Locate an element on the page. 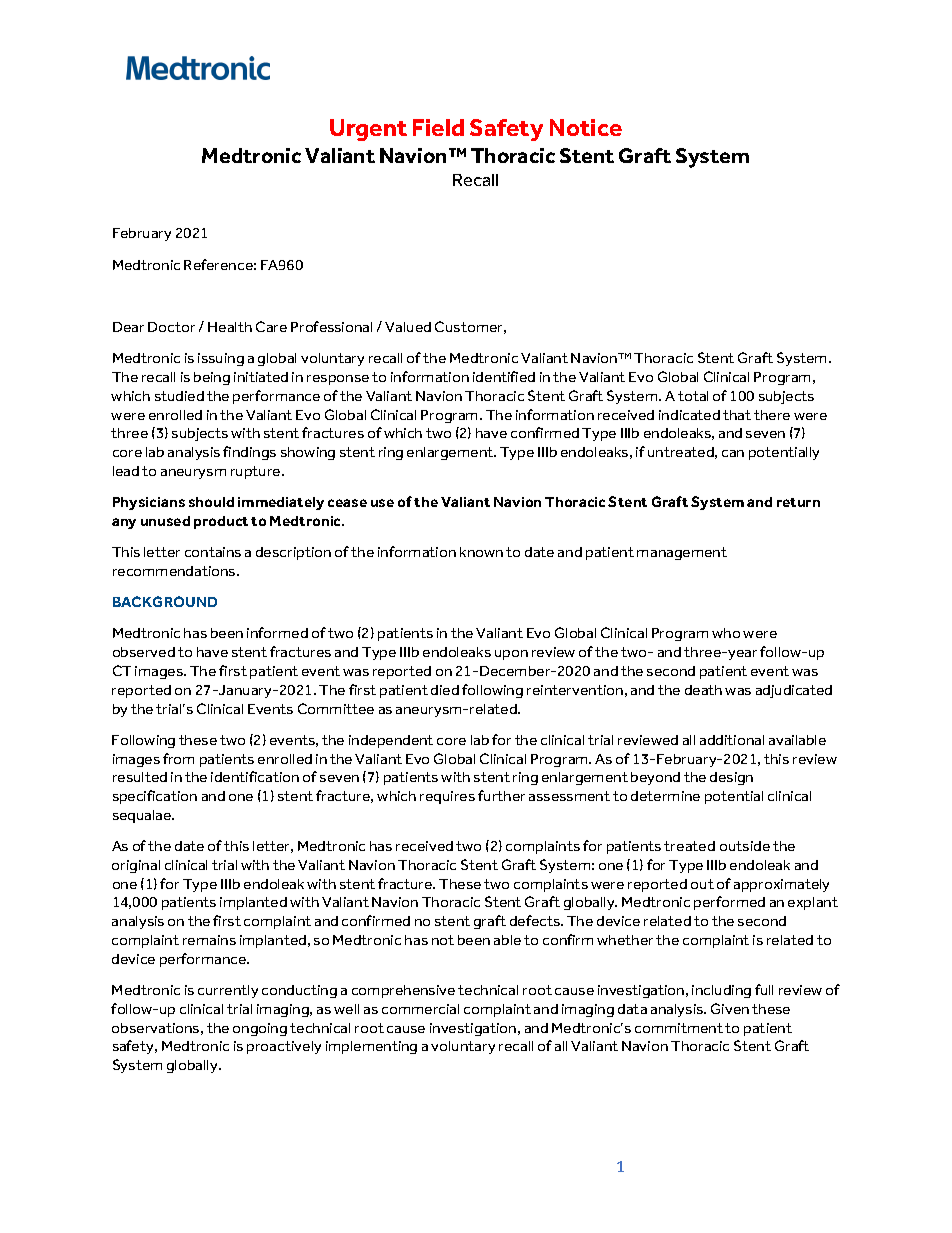  commercial is located at coordinates (420, 1009).
